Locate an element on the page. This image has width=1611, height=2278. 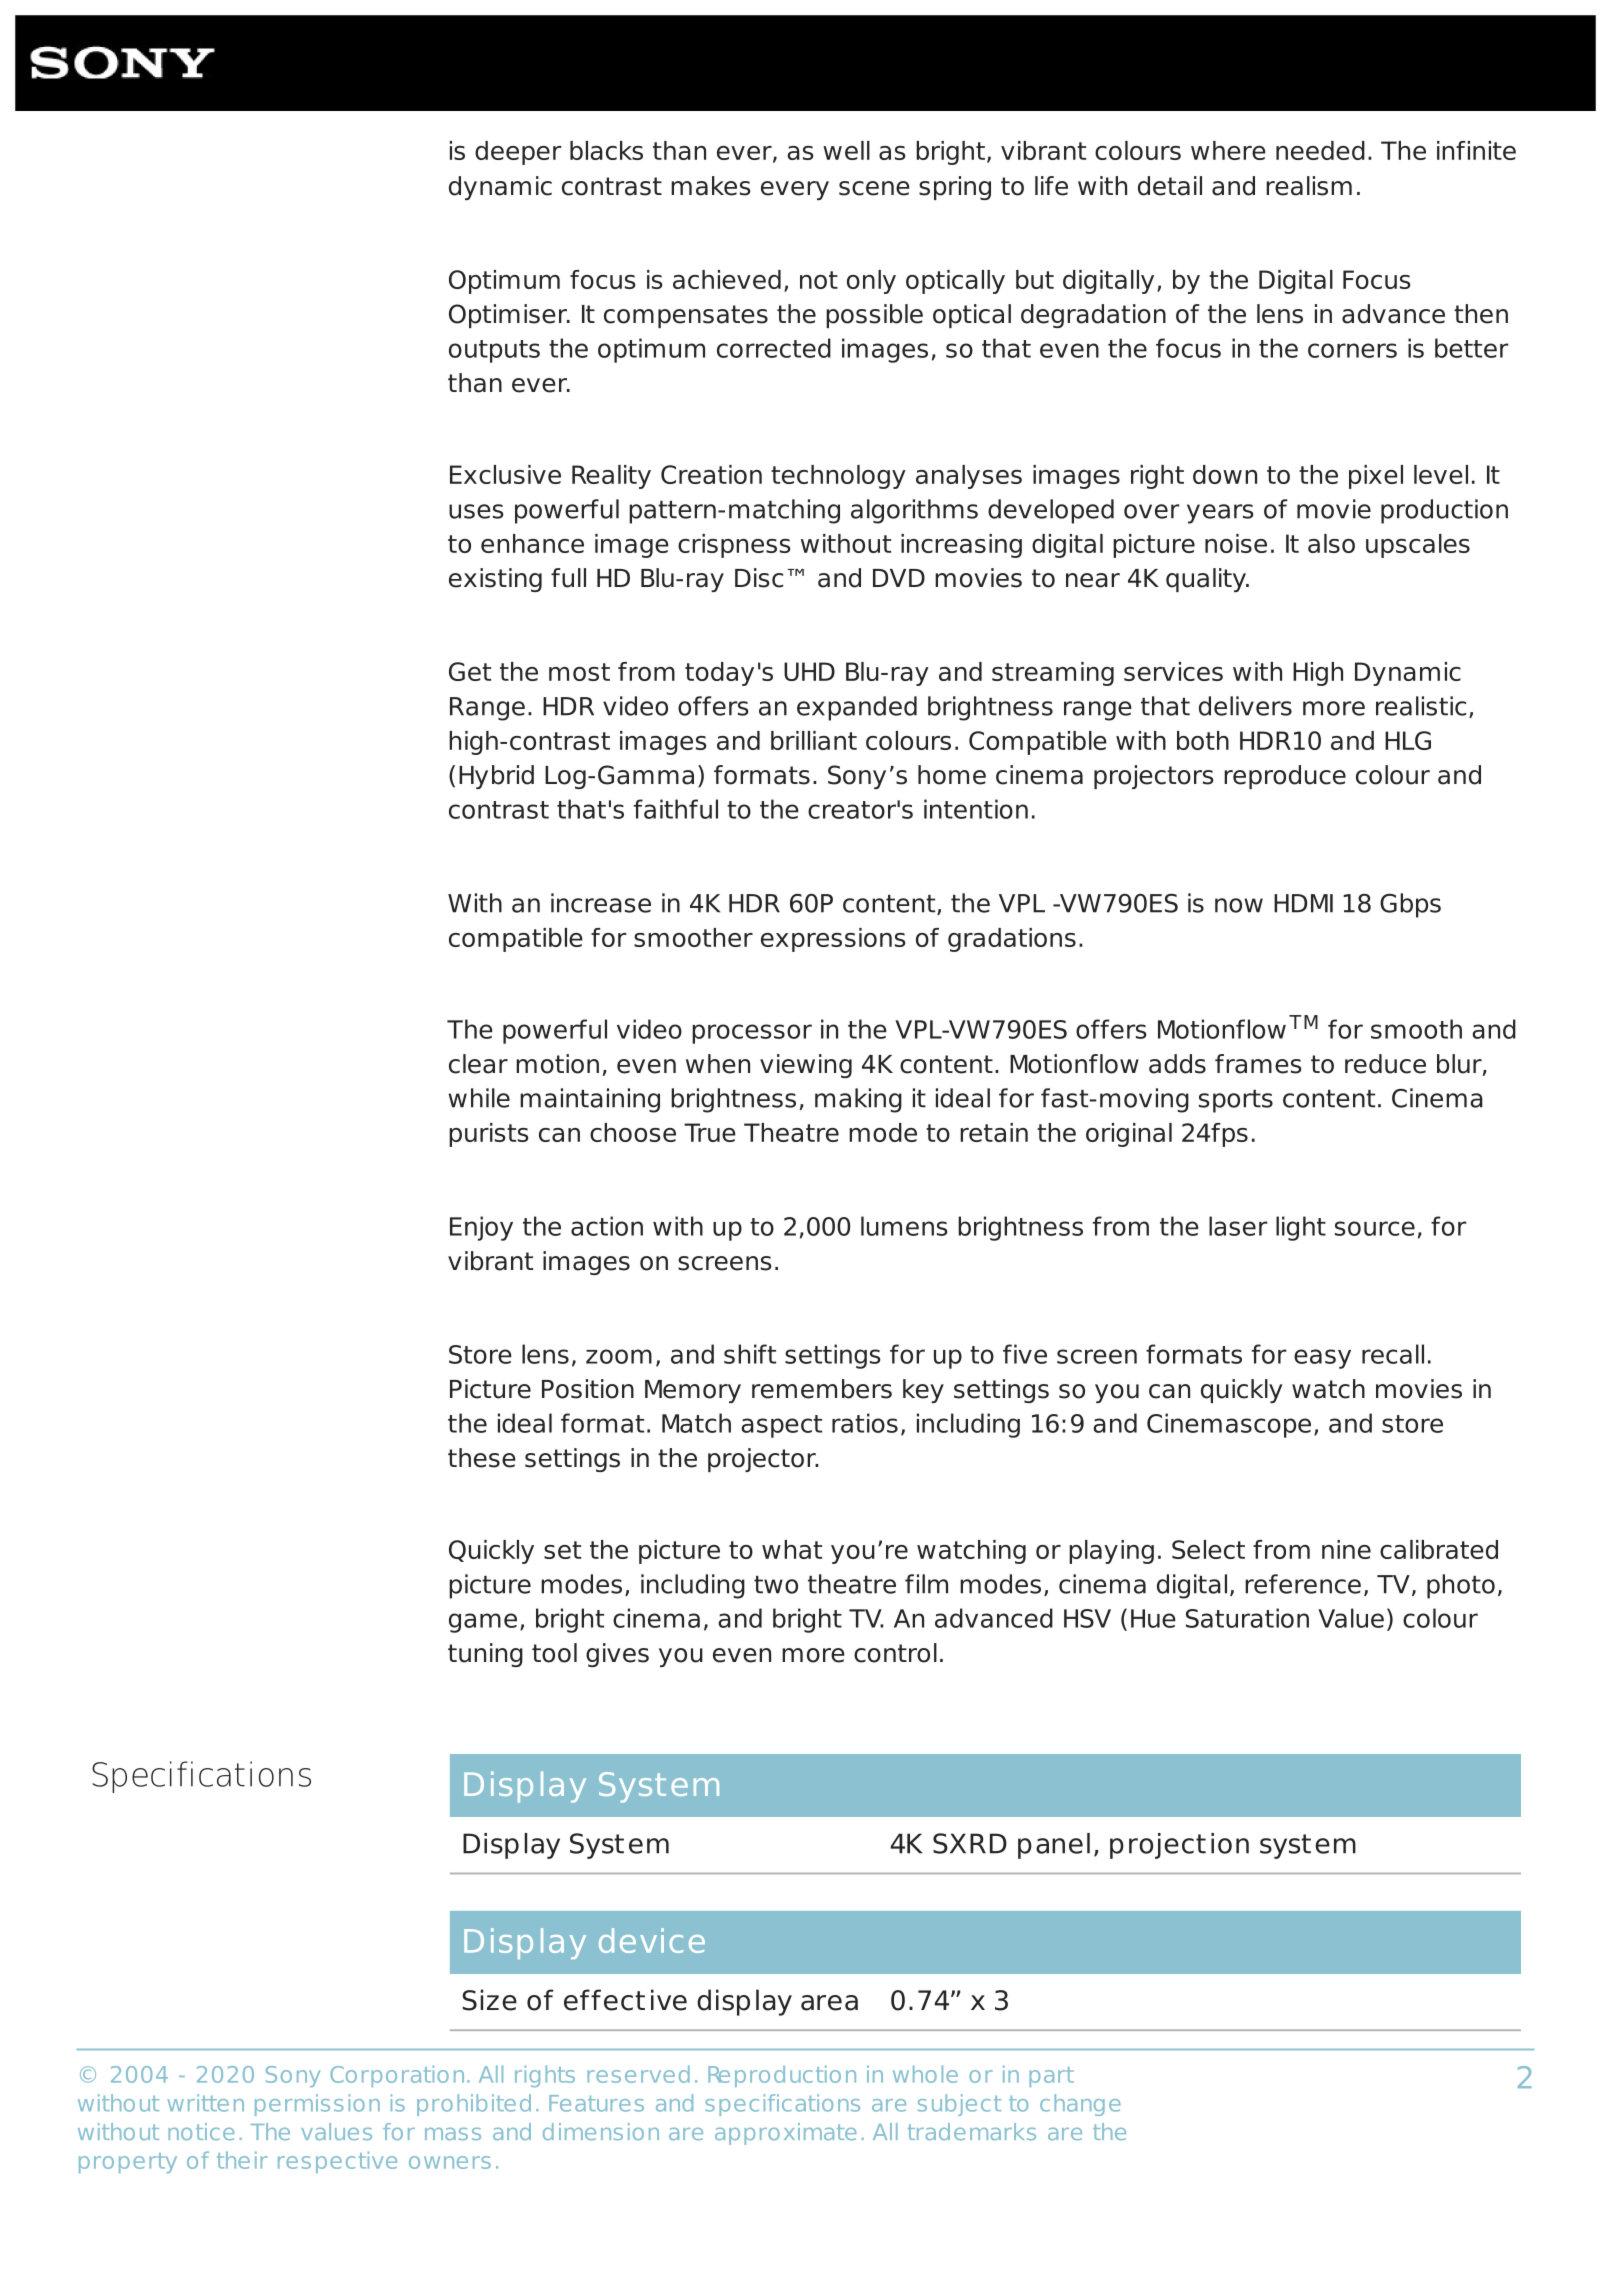
permission is located at coordinates (317, 2105).
